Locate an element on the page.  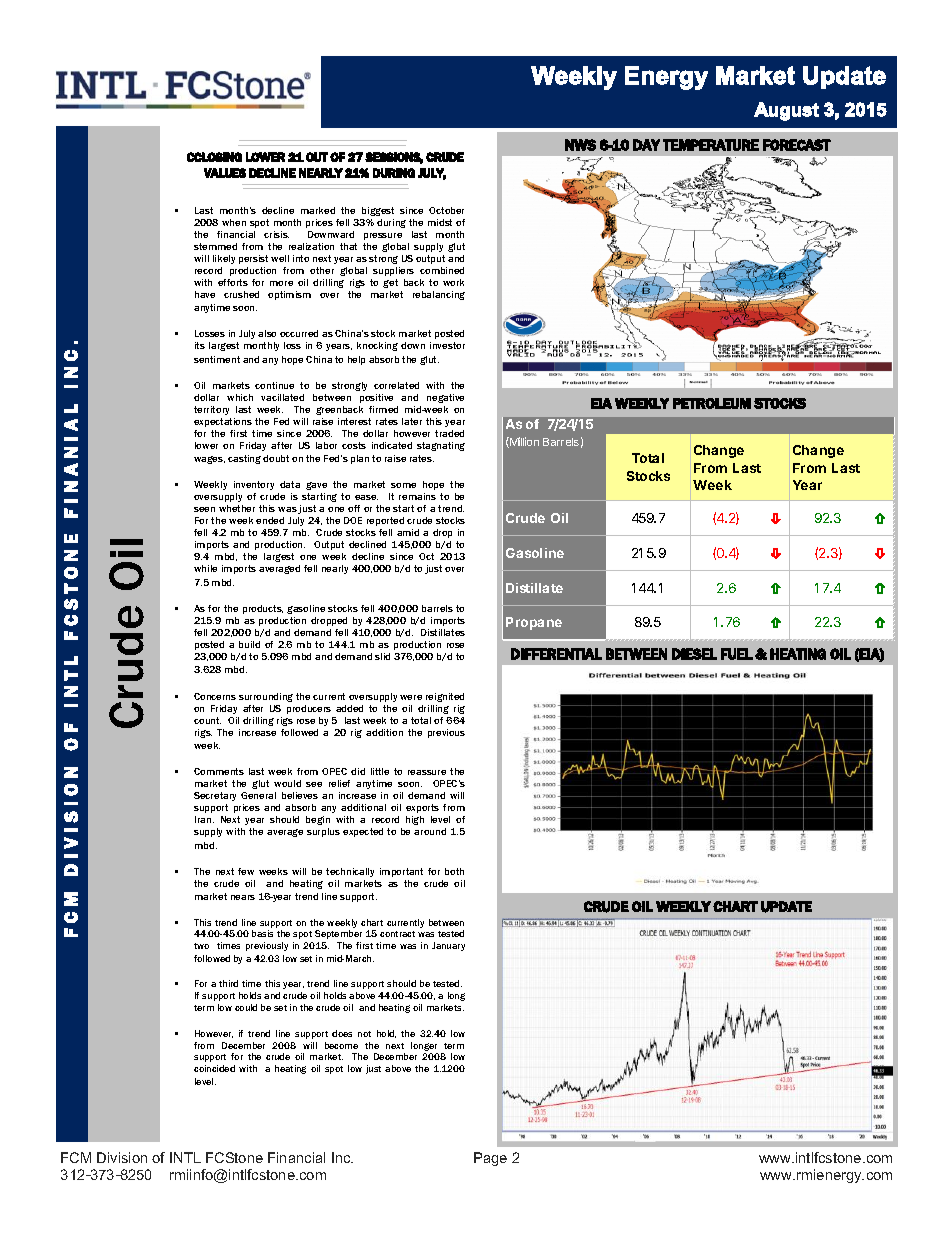
around is located at coordinates (430, 831).
